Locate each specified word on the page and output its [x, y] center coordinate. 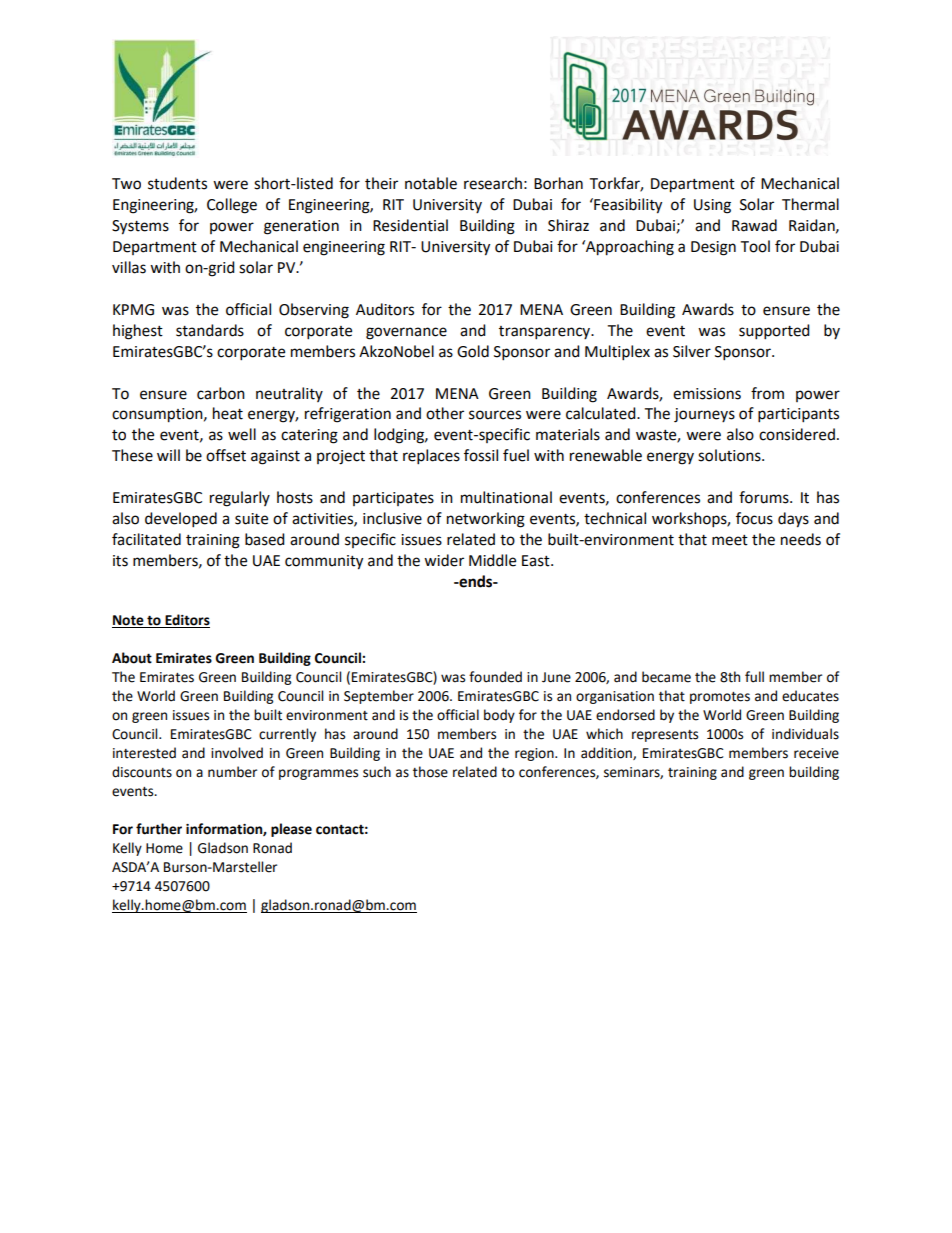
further [159, 829]
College [232, 206]
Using [712, 206]
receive [816, 753]
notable [431, 183]
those [430, 772]
